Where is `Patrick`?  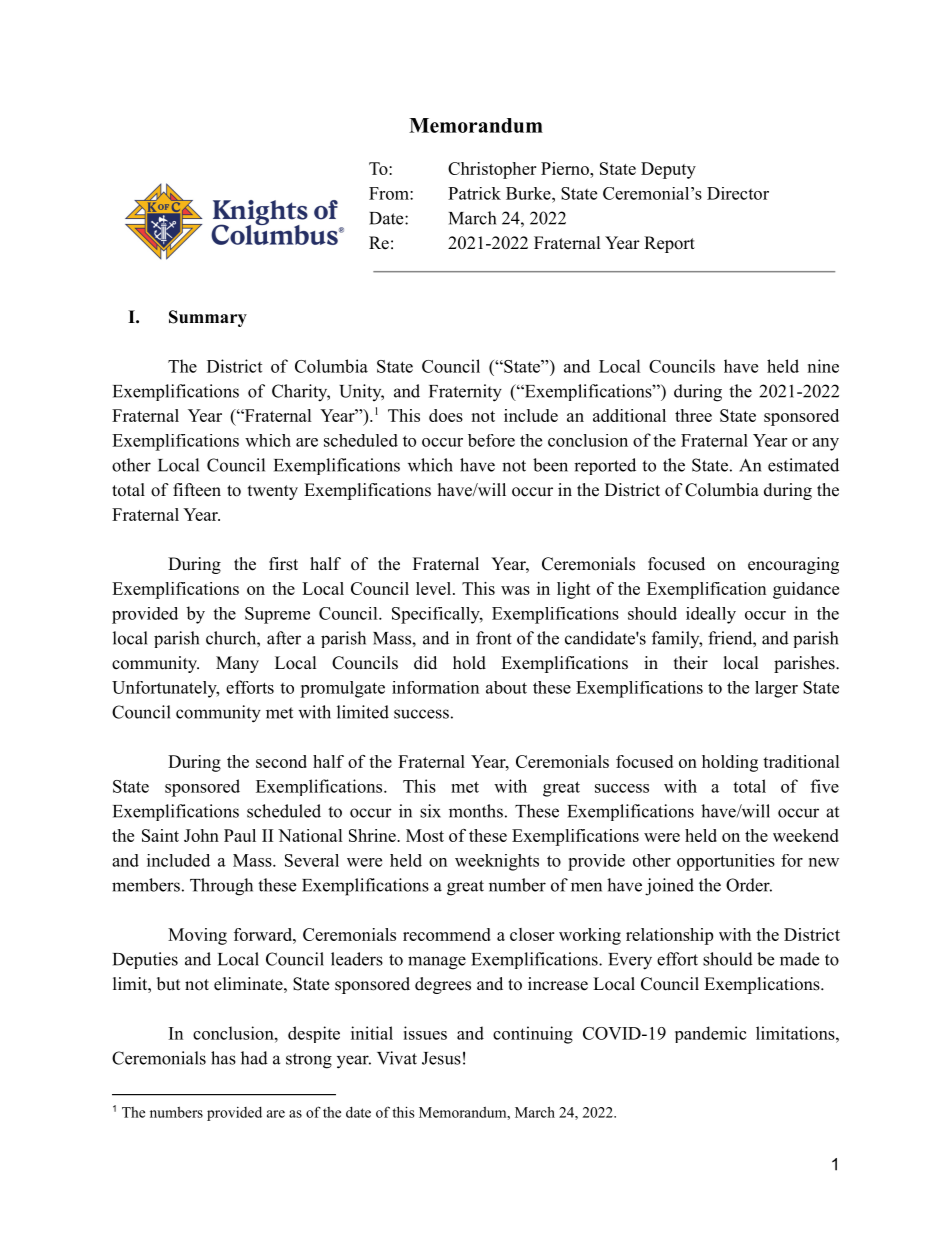
Patrick is located at coordinates (474, 193).
